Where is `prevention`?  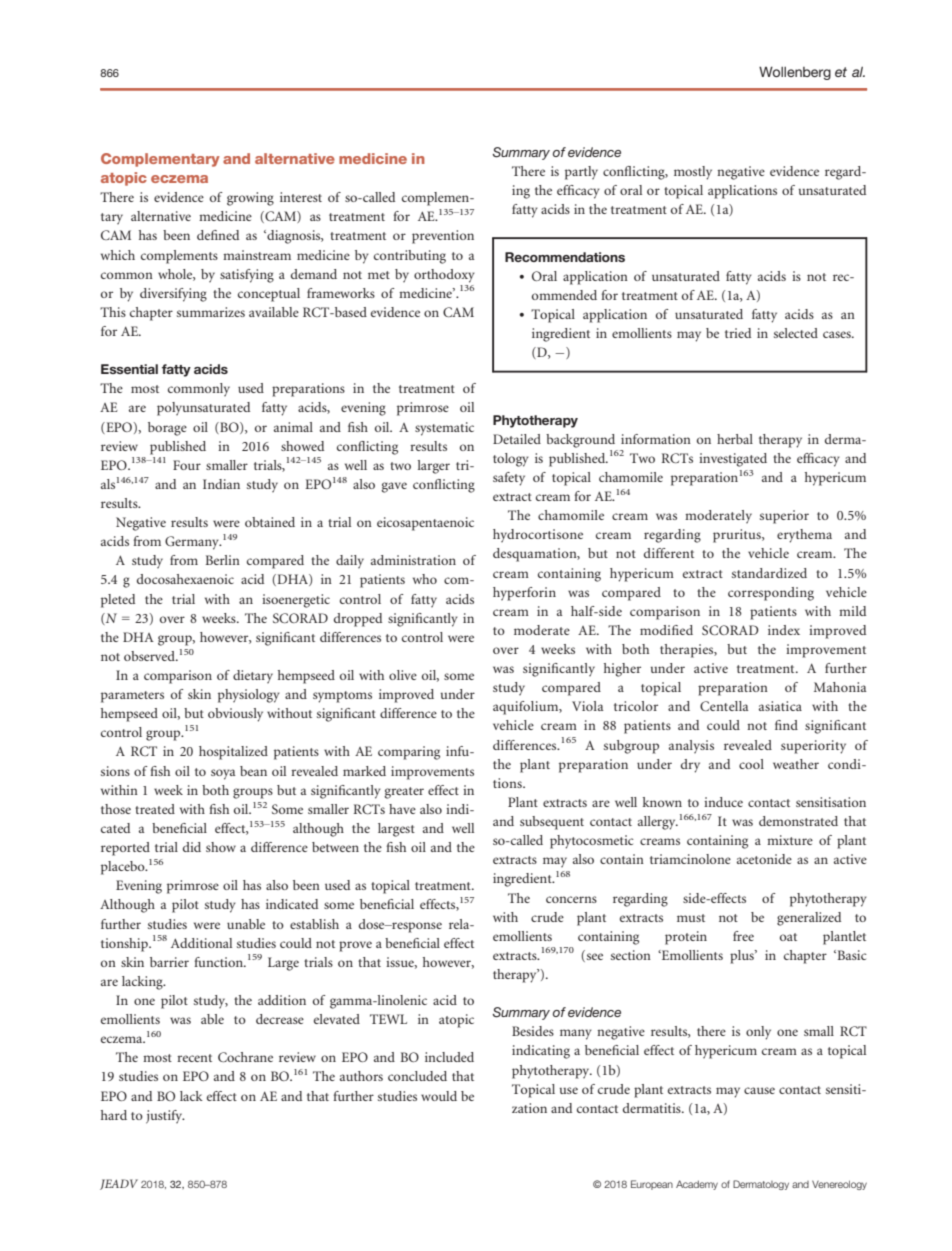 prevention is located at coordinates (443, 237).
